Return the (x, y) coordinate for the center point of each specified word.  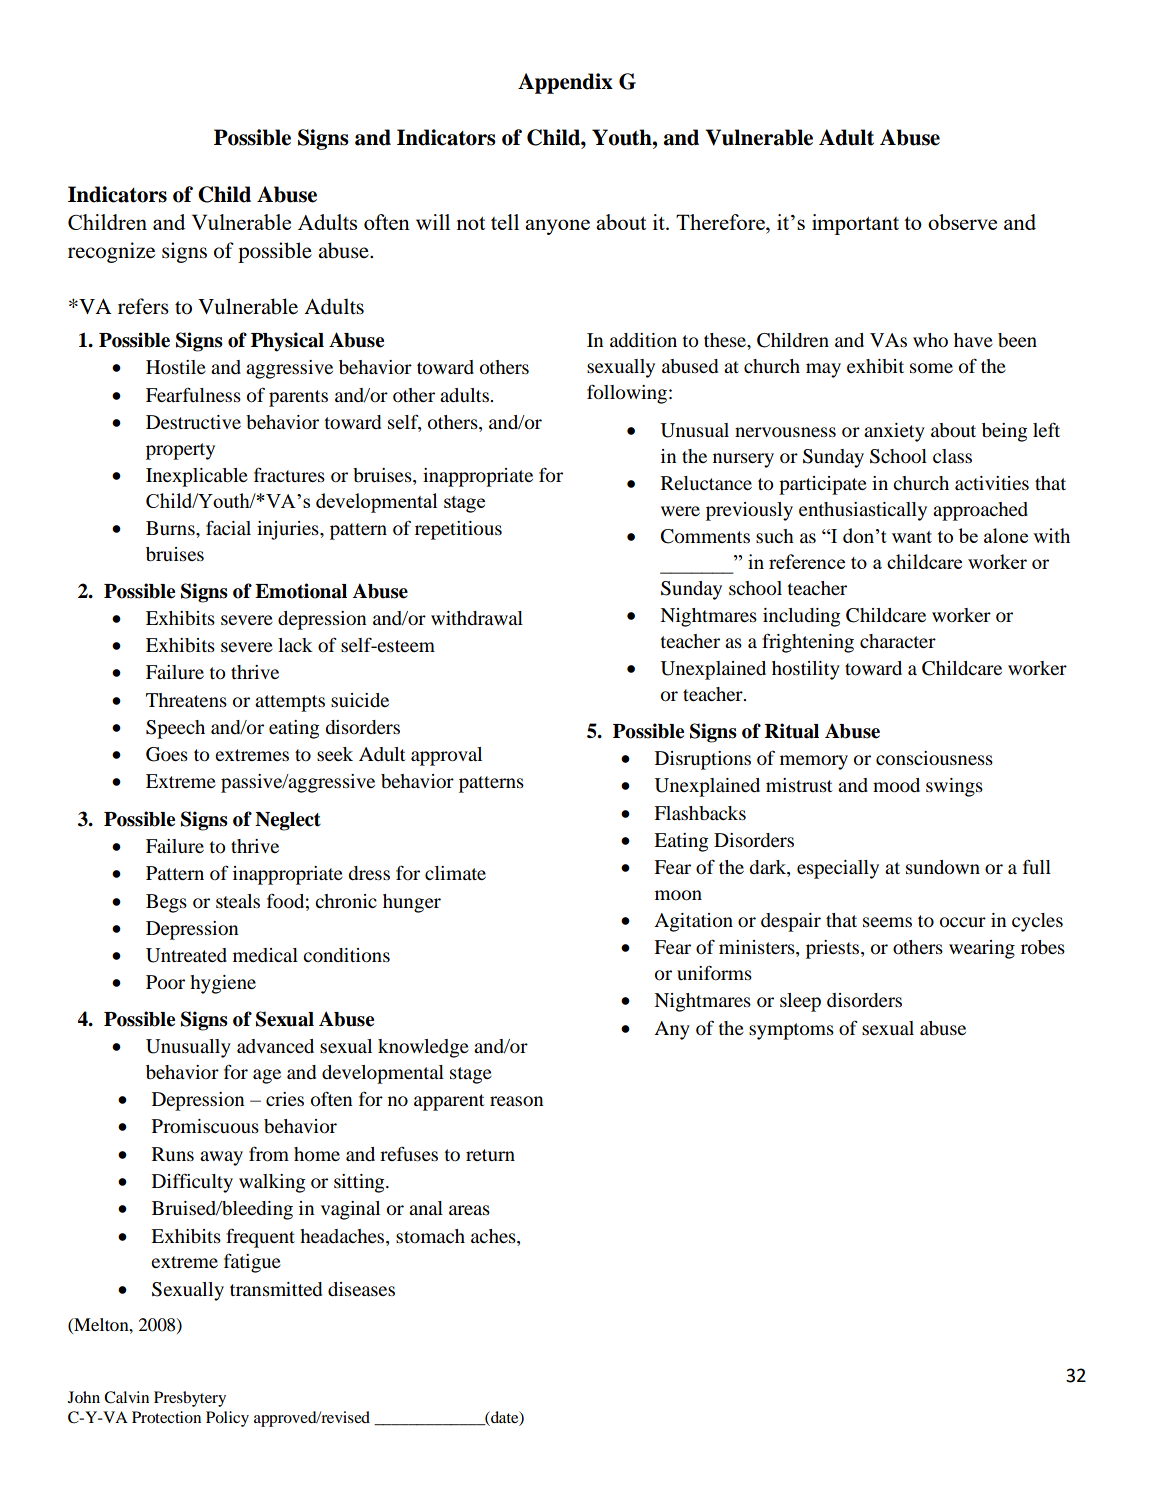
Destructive (193, 422)
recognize (111, 252)
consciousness (934, 758)
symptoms (791, 1031)
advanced (275, 1046)
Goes (167, 754)
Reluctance (706, 483)
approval (446, 756)
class (952, 456)
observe (962, 222)
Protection (166, 1417)
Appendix (565, 83)
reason (517, 1101)
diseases (361, 1289)
